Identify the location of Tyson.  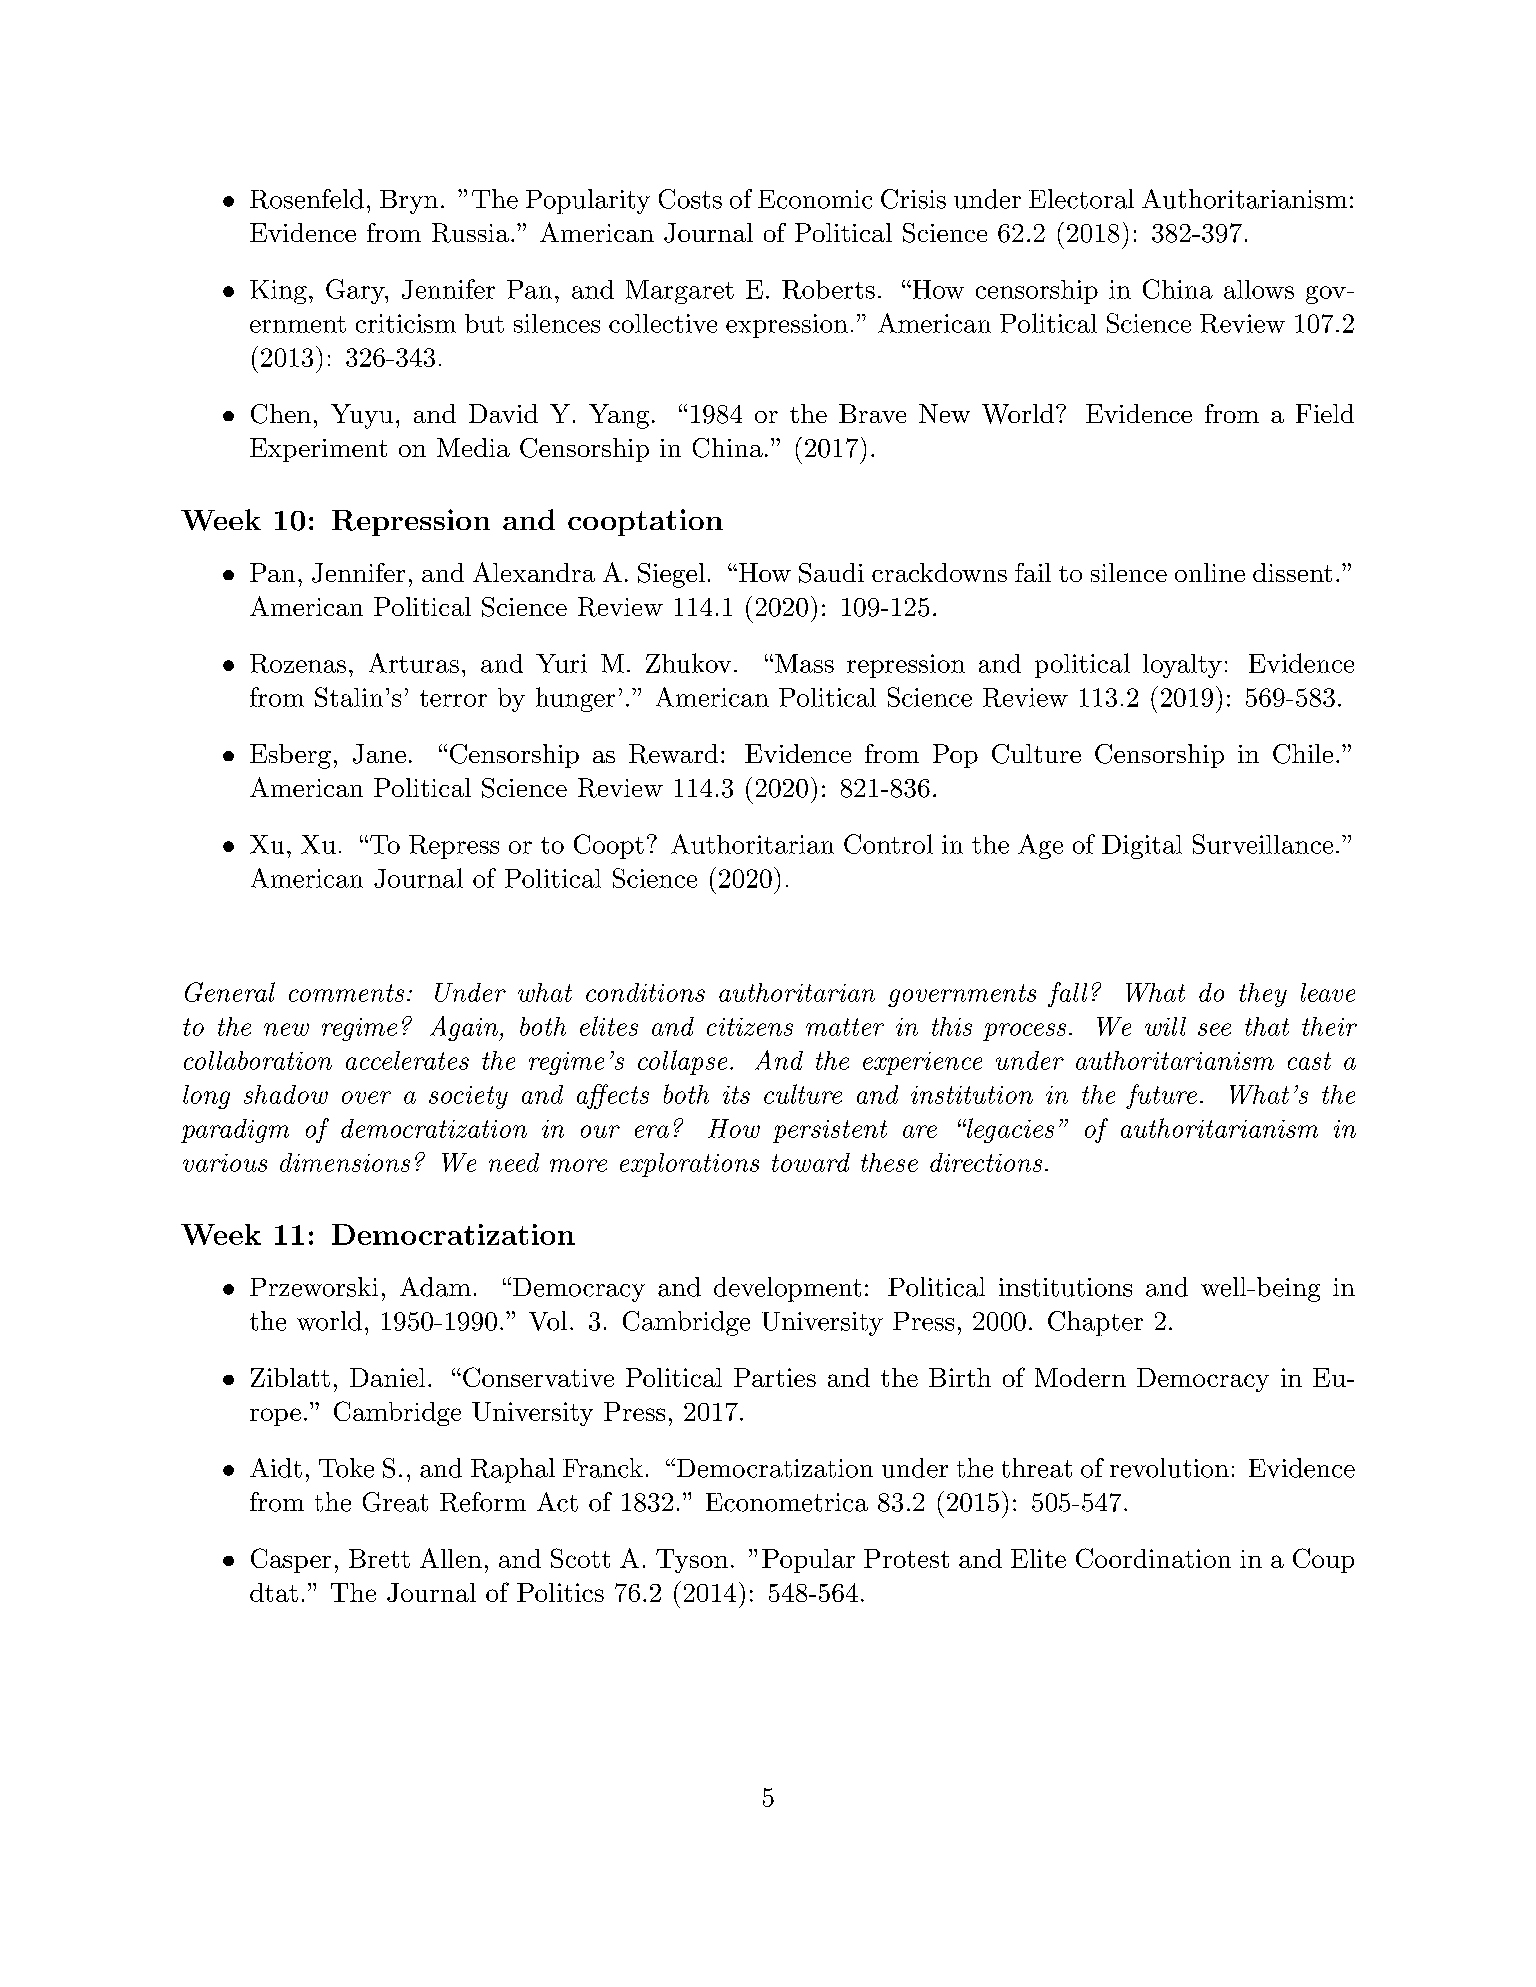
(692, 1561).
